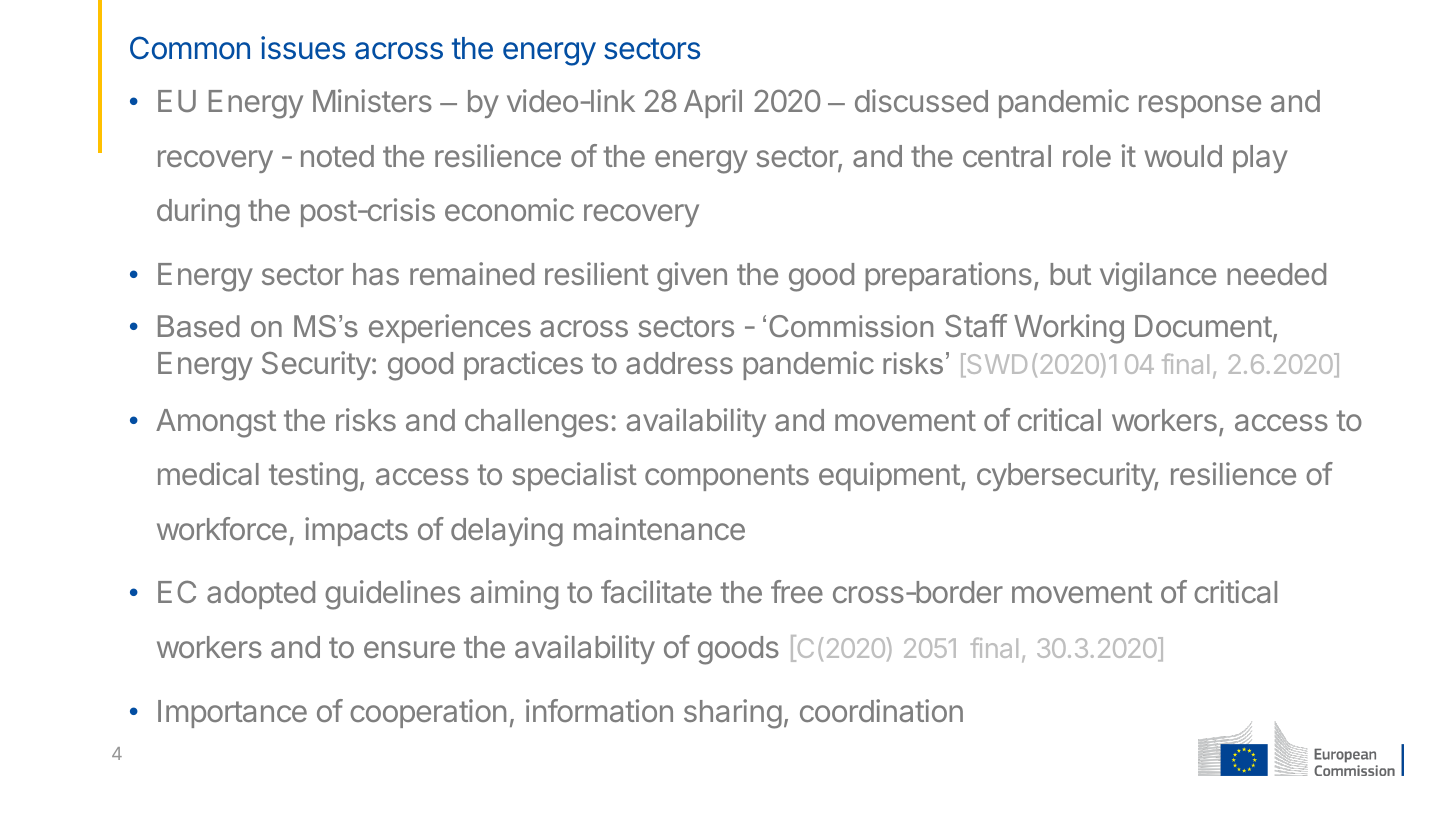 The image size is (1456, 819). I want to click on April, so click(713, 103).
